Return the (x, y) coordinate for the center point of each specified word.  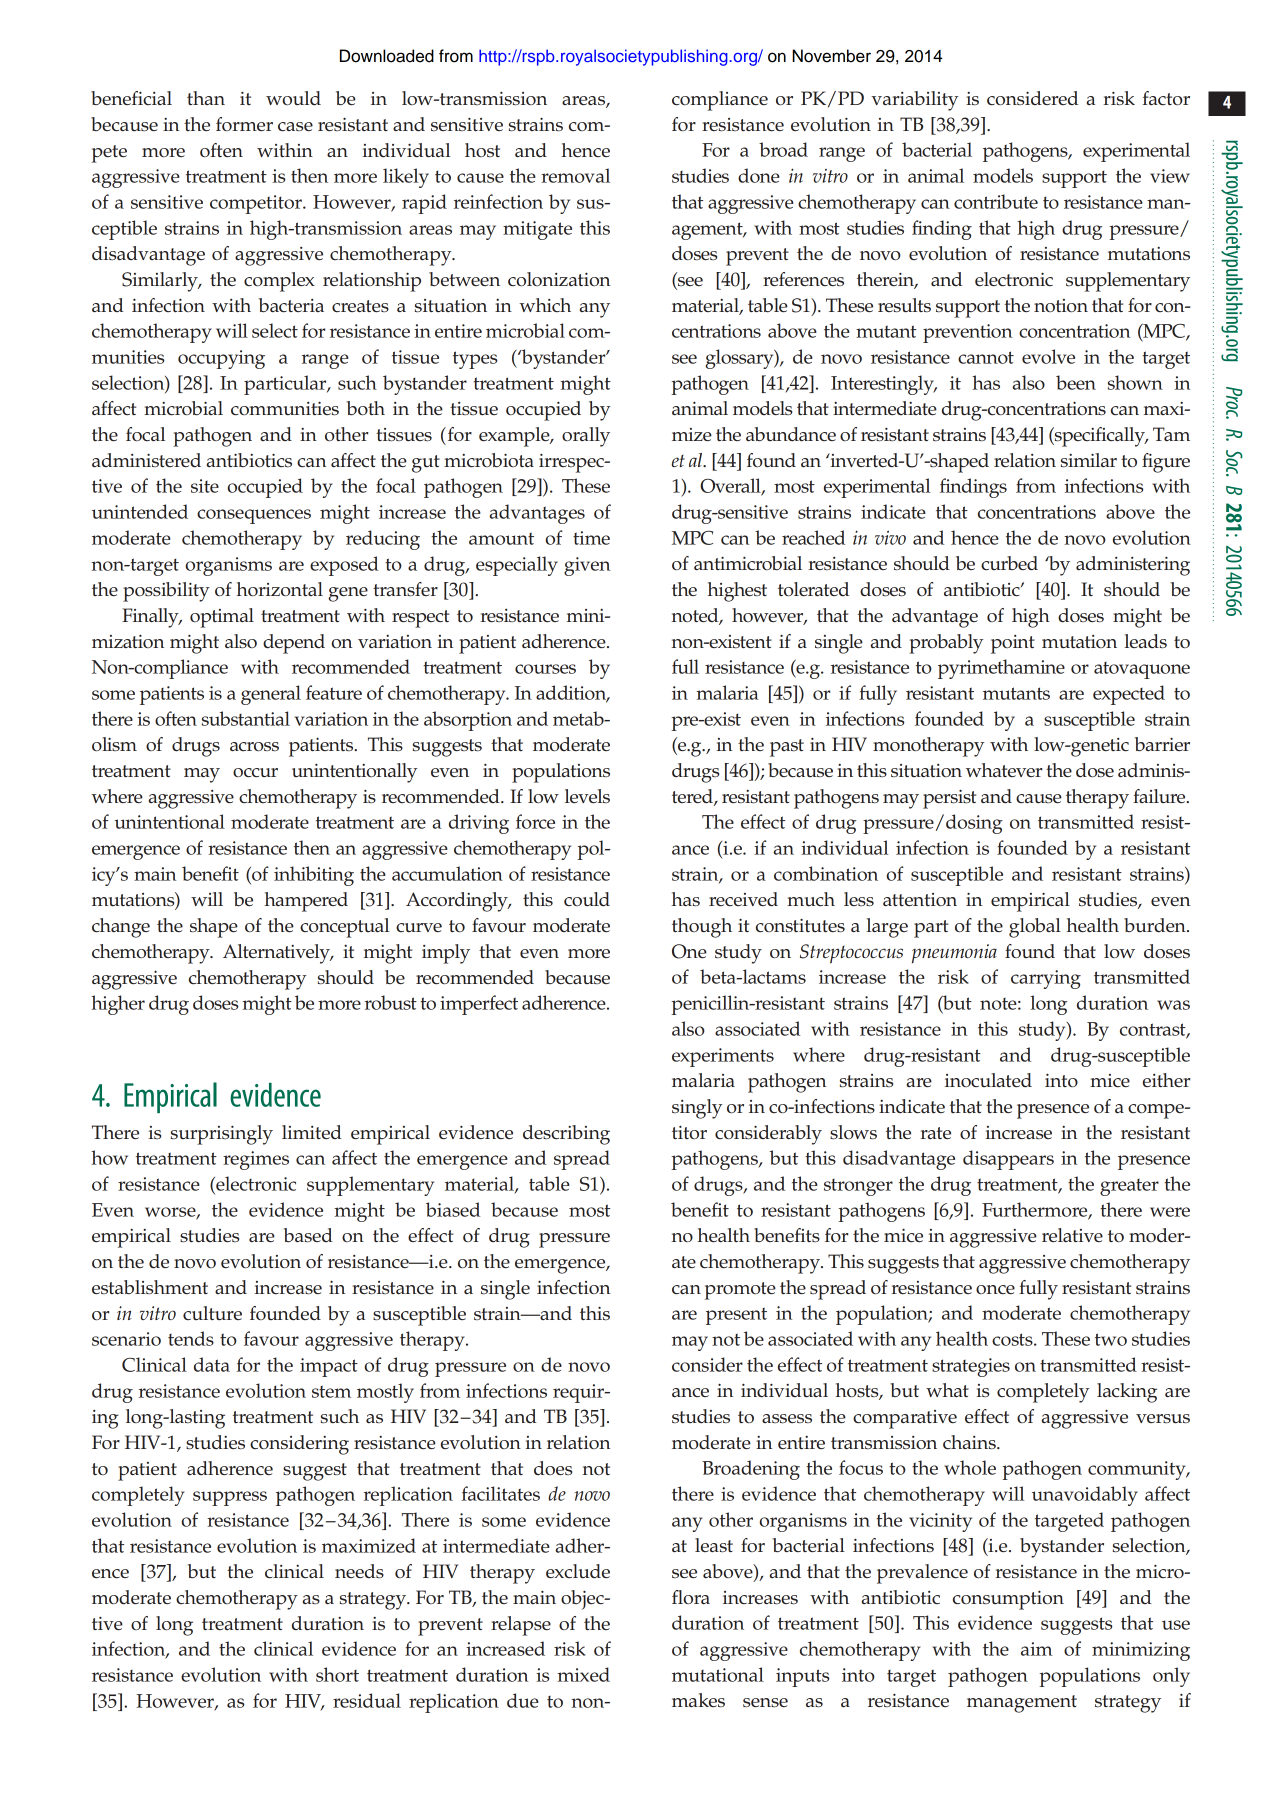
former (244, 124)
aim (1037, 1649)
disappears (1008, 1160)
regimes (256, 1160)
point (1013, 644)
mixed (583, 1674)
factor (1166, 98)
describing (566, 1135)
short (337, 1674)
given (587, 566)
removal (575, 175)
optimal (222, 618)
